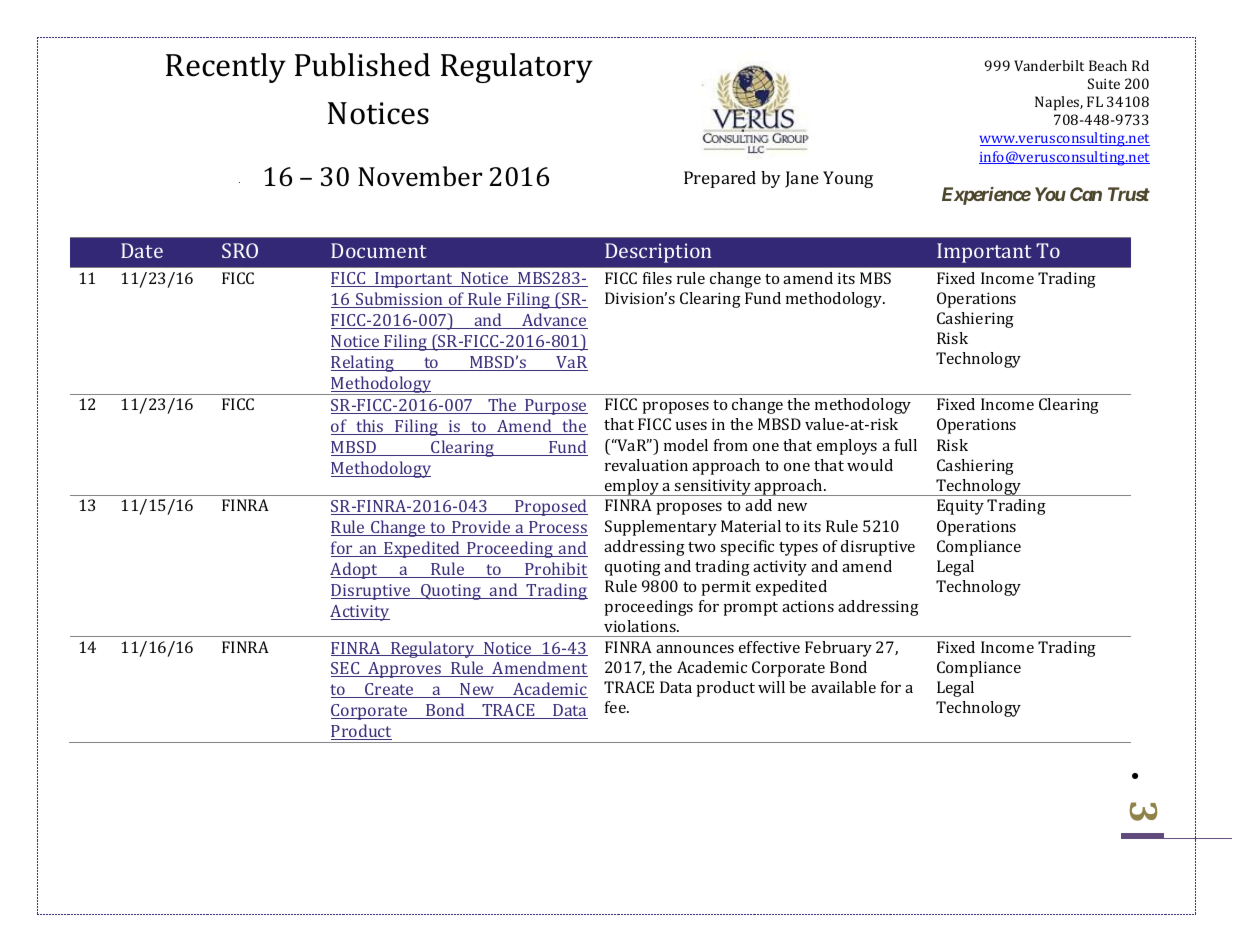  What do you see at coordinates (364, 363) in the document?
I see `Relating` at bounding box center [364, 363].
